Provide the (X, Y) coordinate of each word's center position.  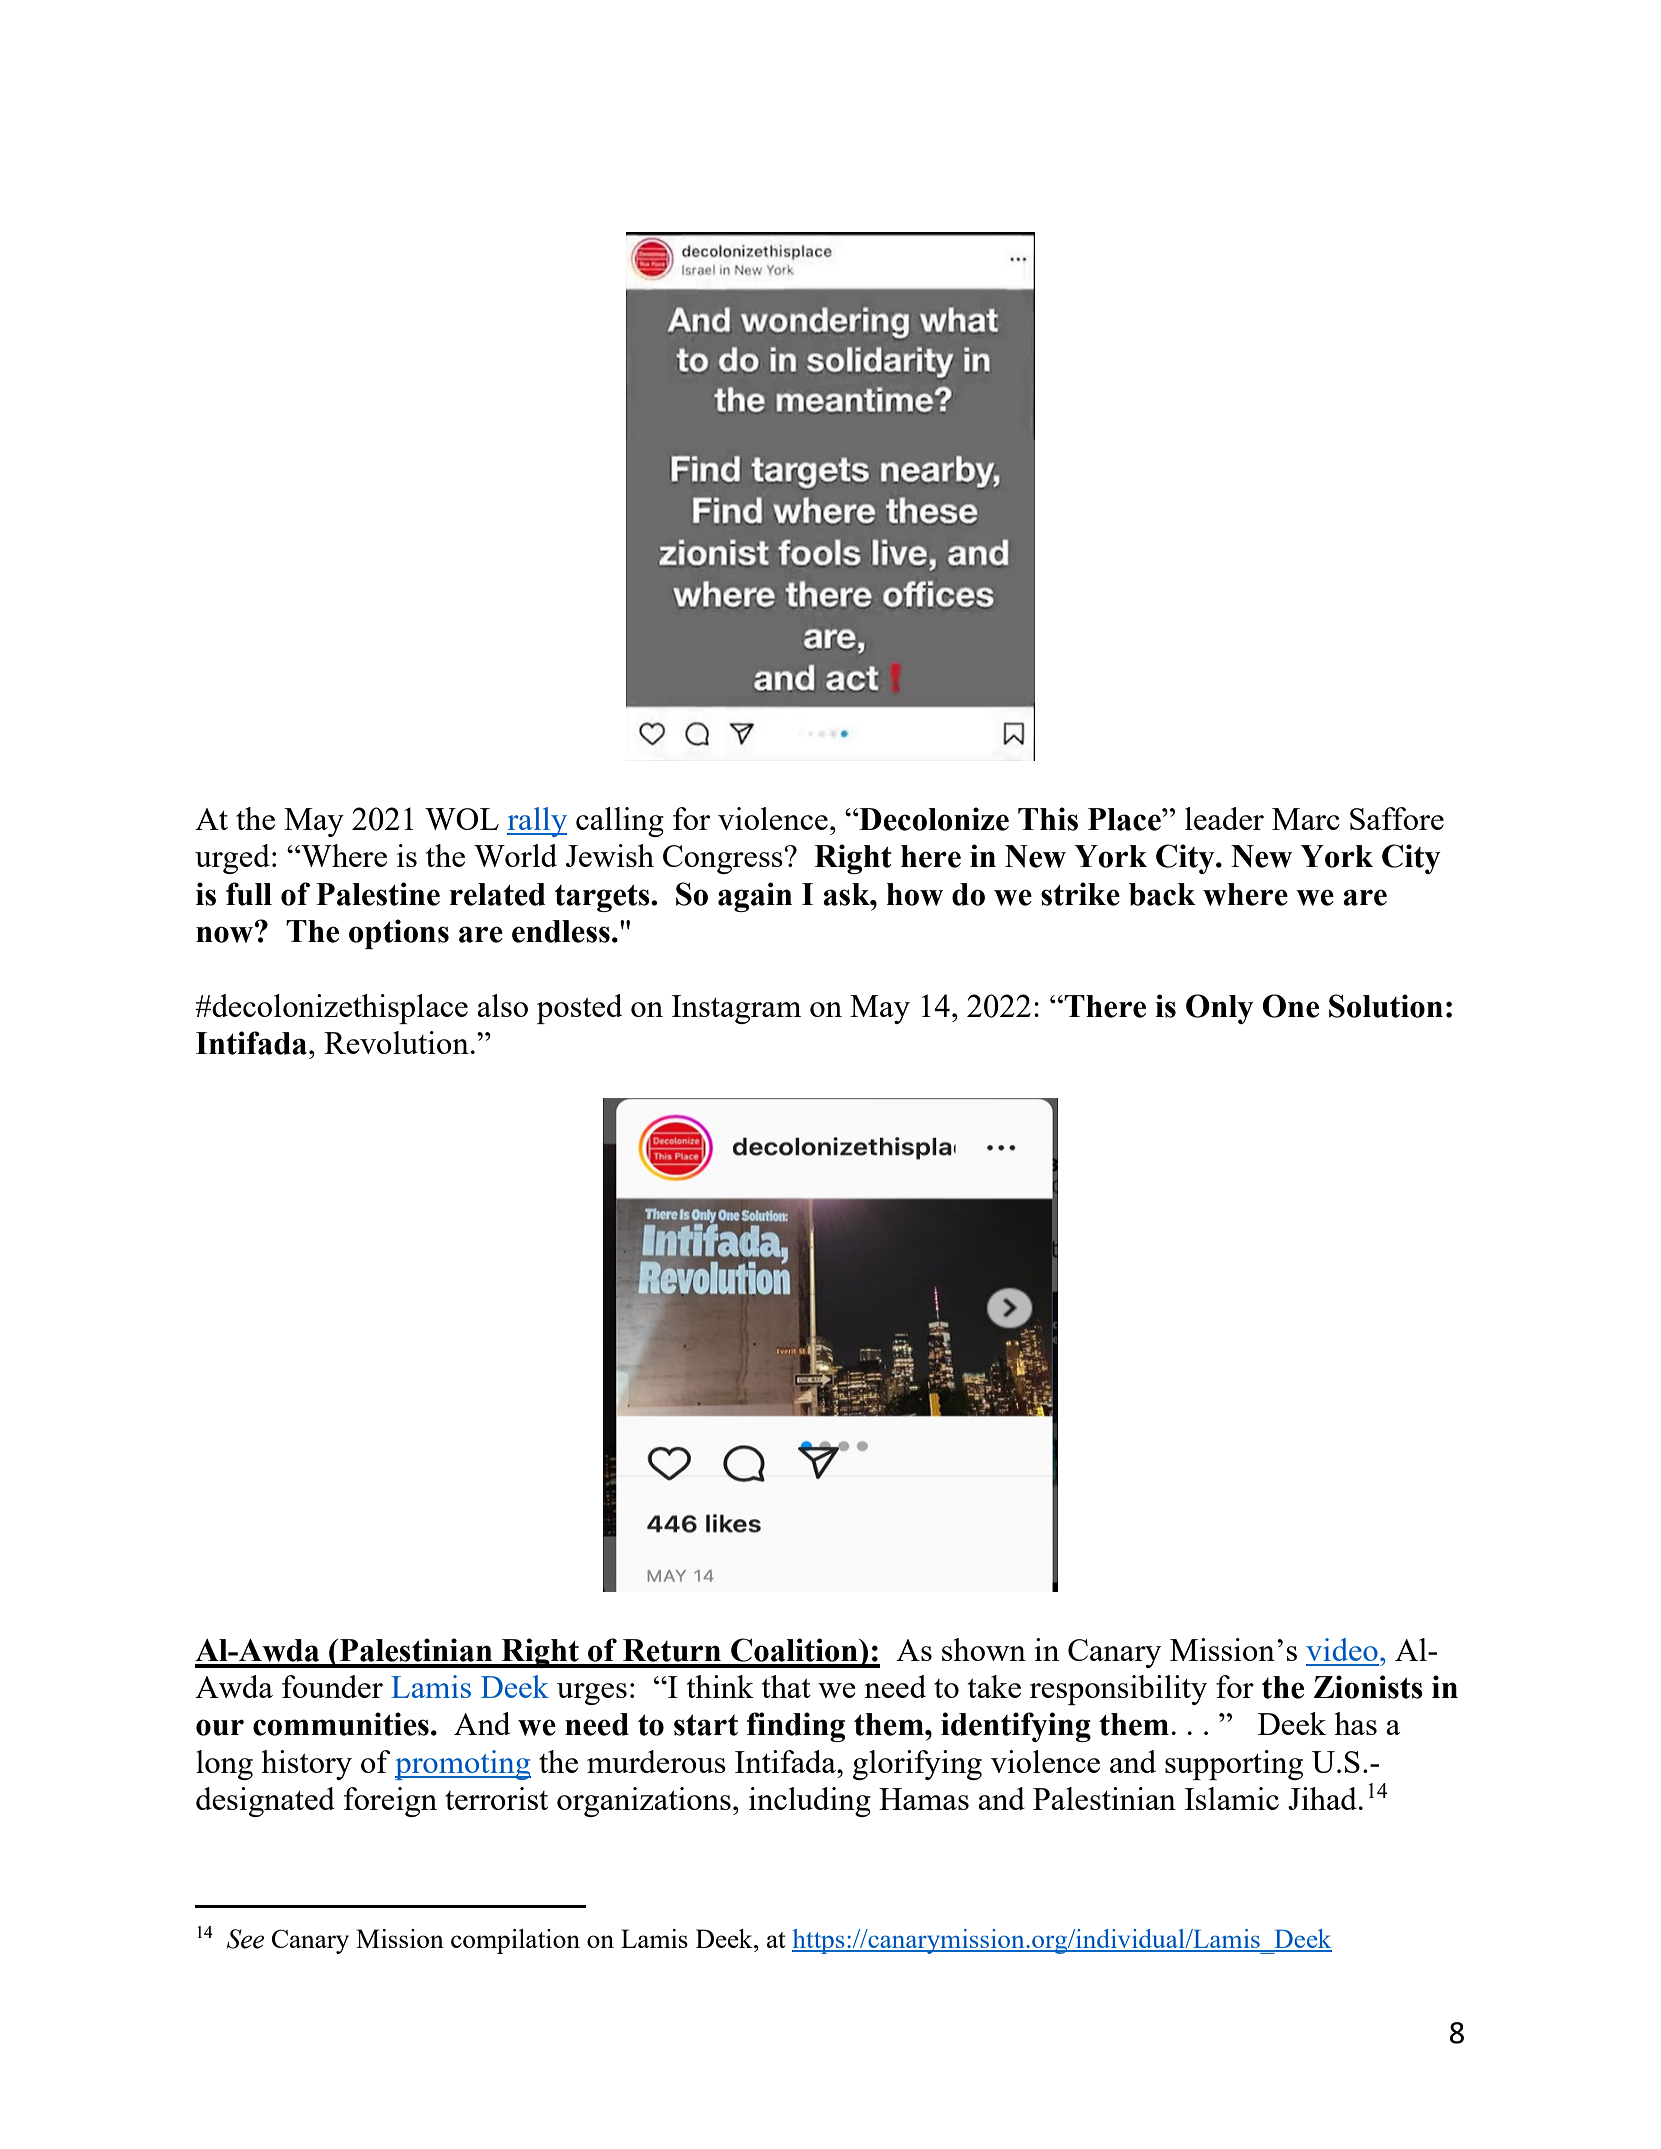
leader (1224, 818)
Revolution (396, 1042)
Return (672, 1650)
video (1342, 1649)
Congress (724, 859)
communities (341, 1724)
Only (1220, 1009)
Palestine (378, 894)
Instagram (736, 1009)
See (245, 1939)
